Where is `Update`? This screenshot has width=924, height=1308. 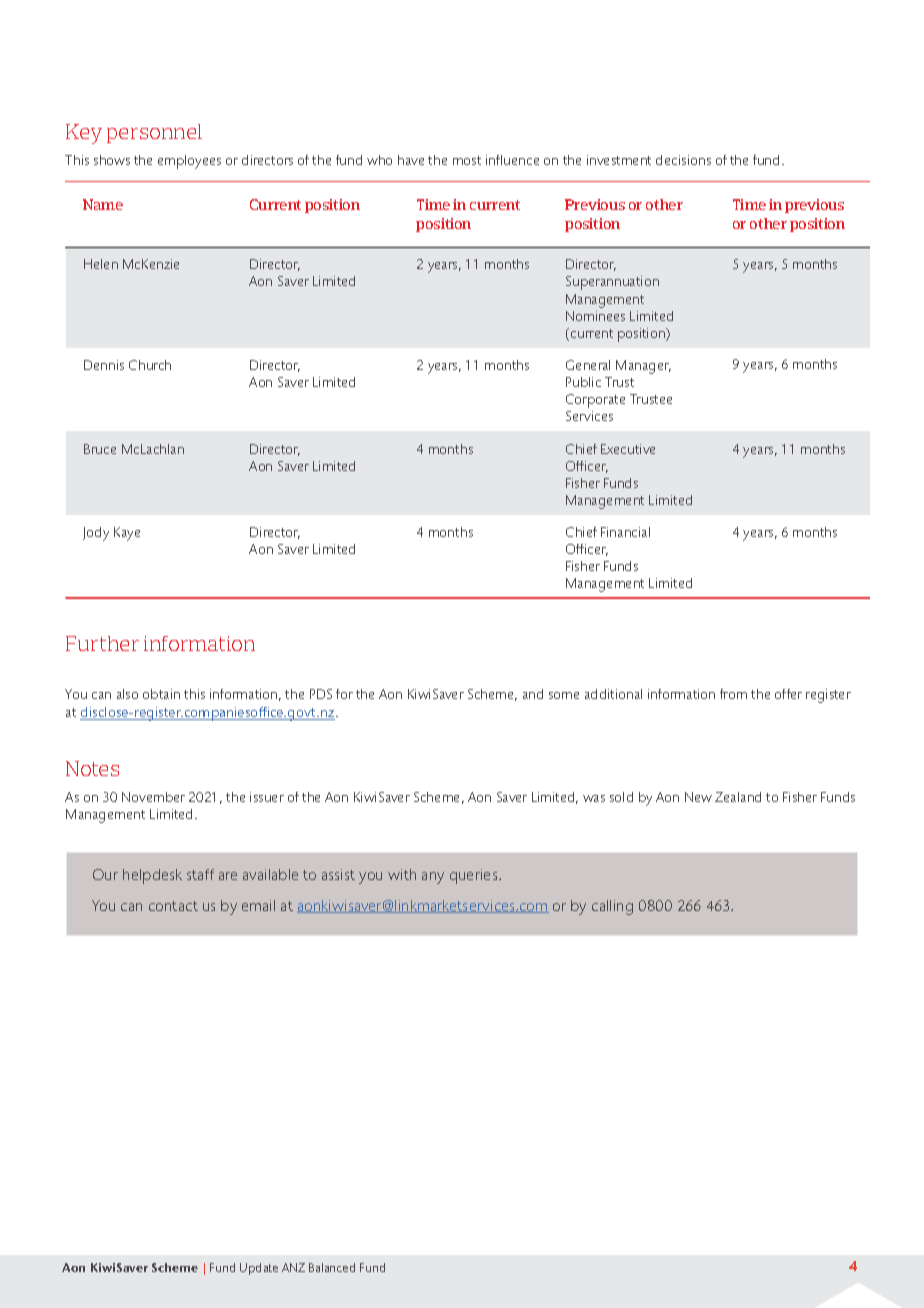
Update is located at coordinates (259, 1269).
